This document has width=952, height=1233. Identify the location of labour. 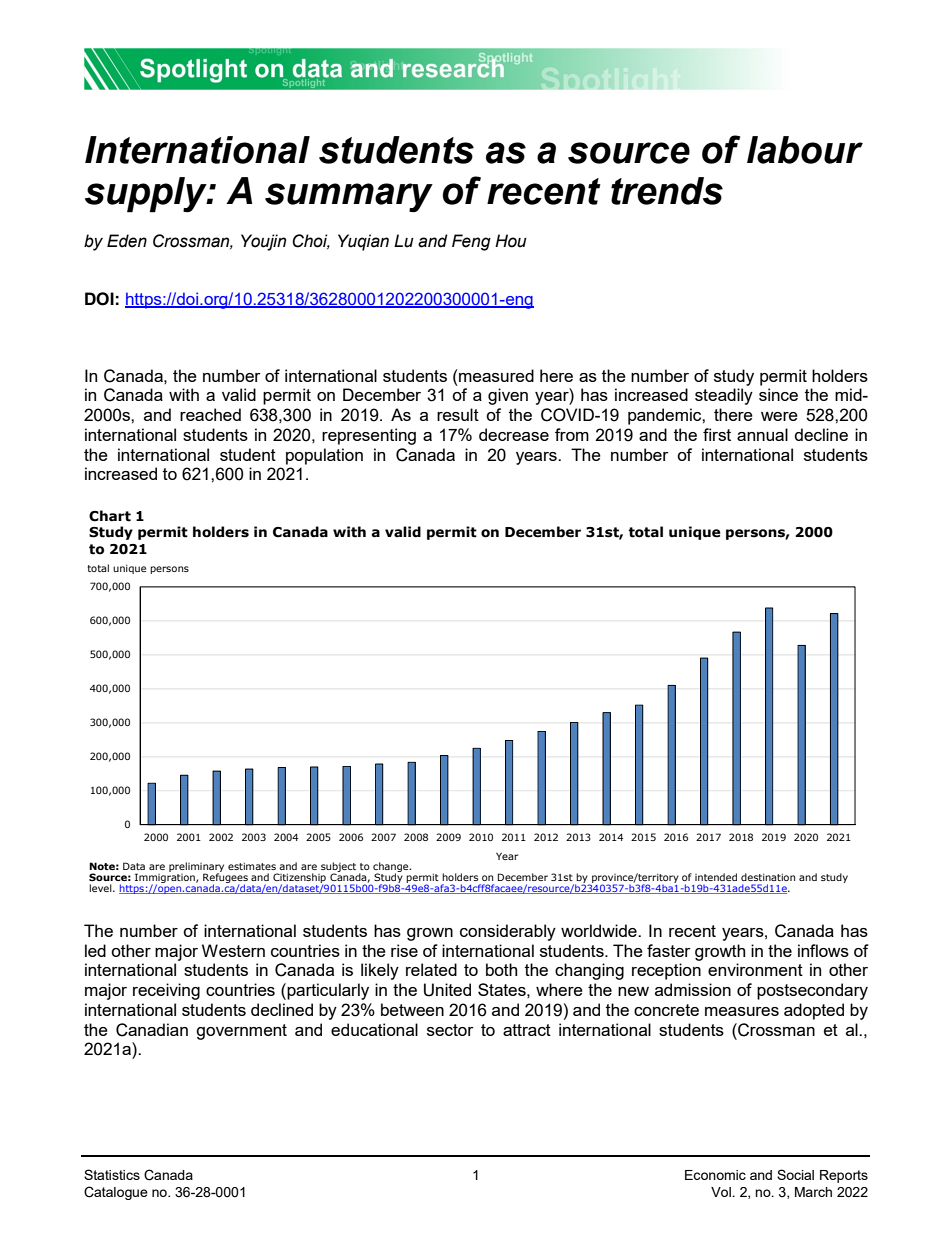
(805, 150).
